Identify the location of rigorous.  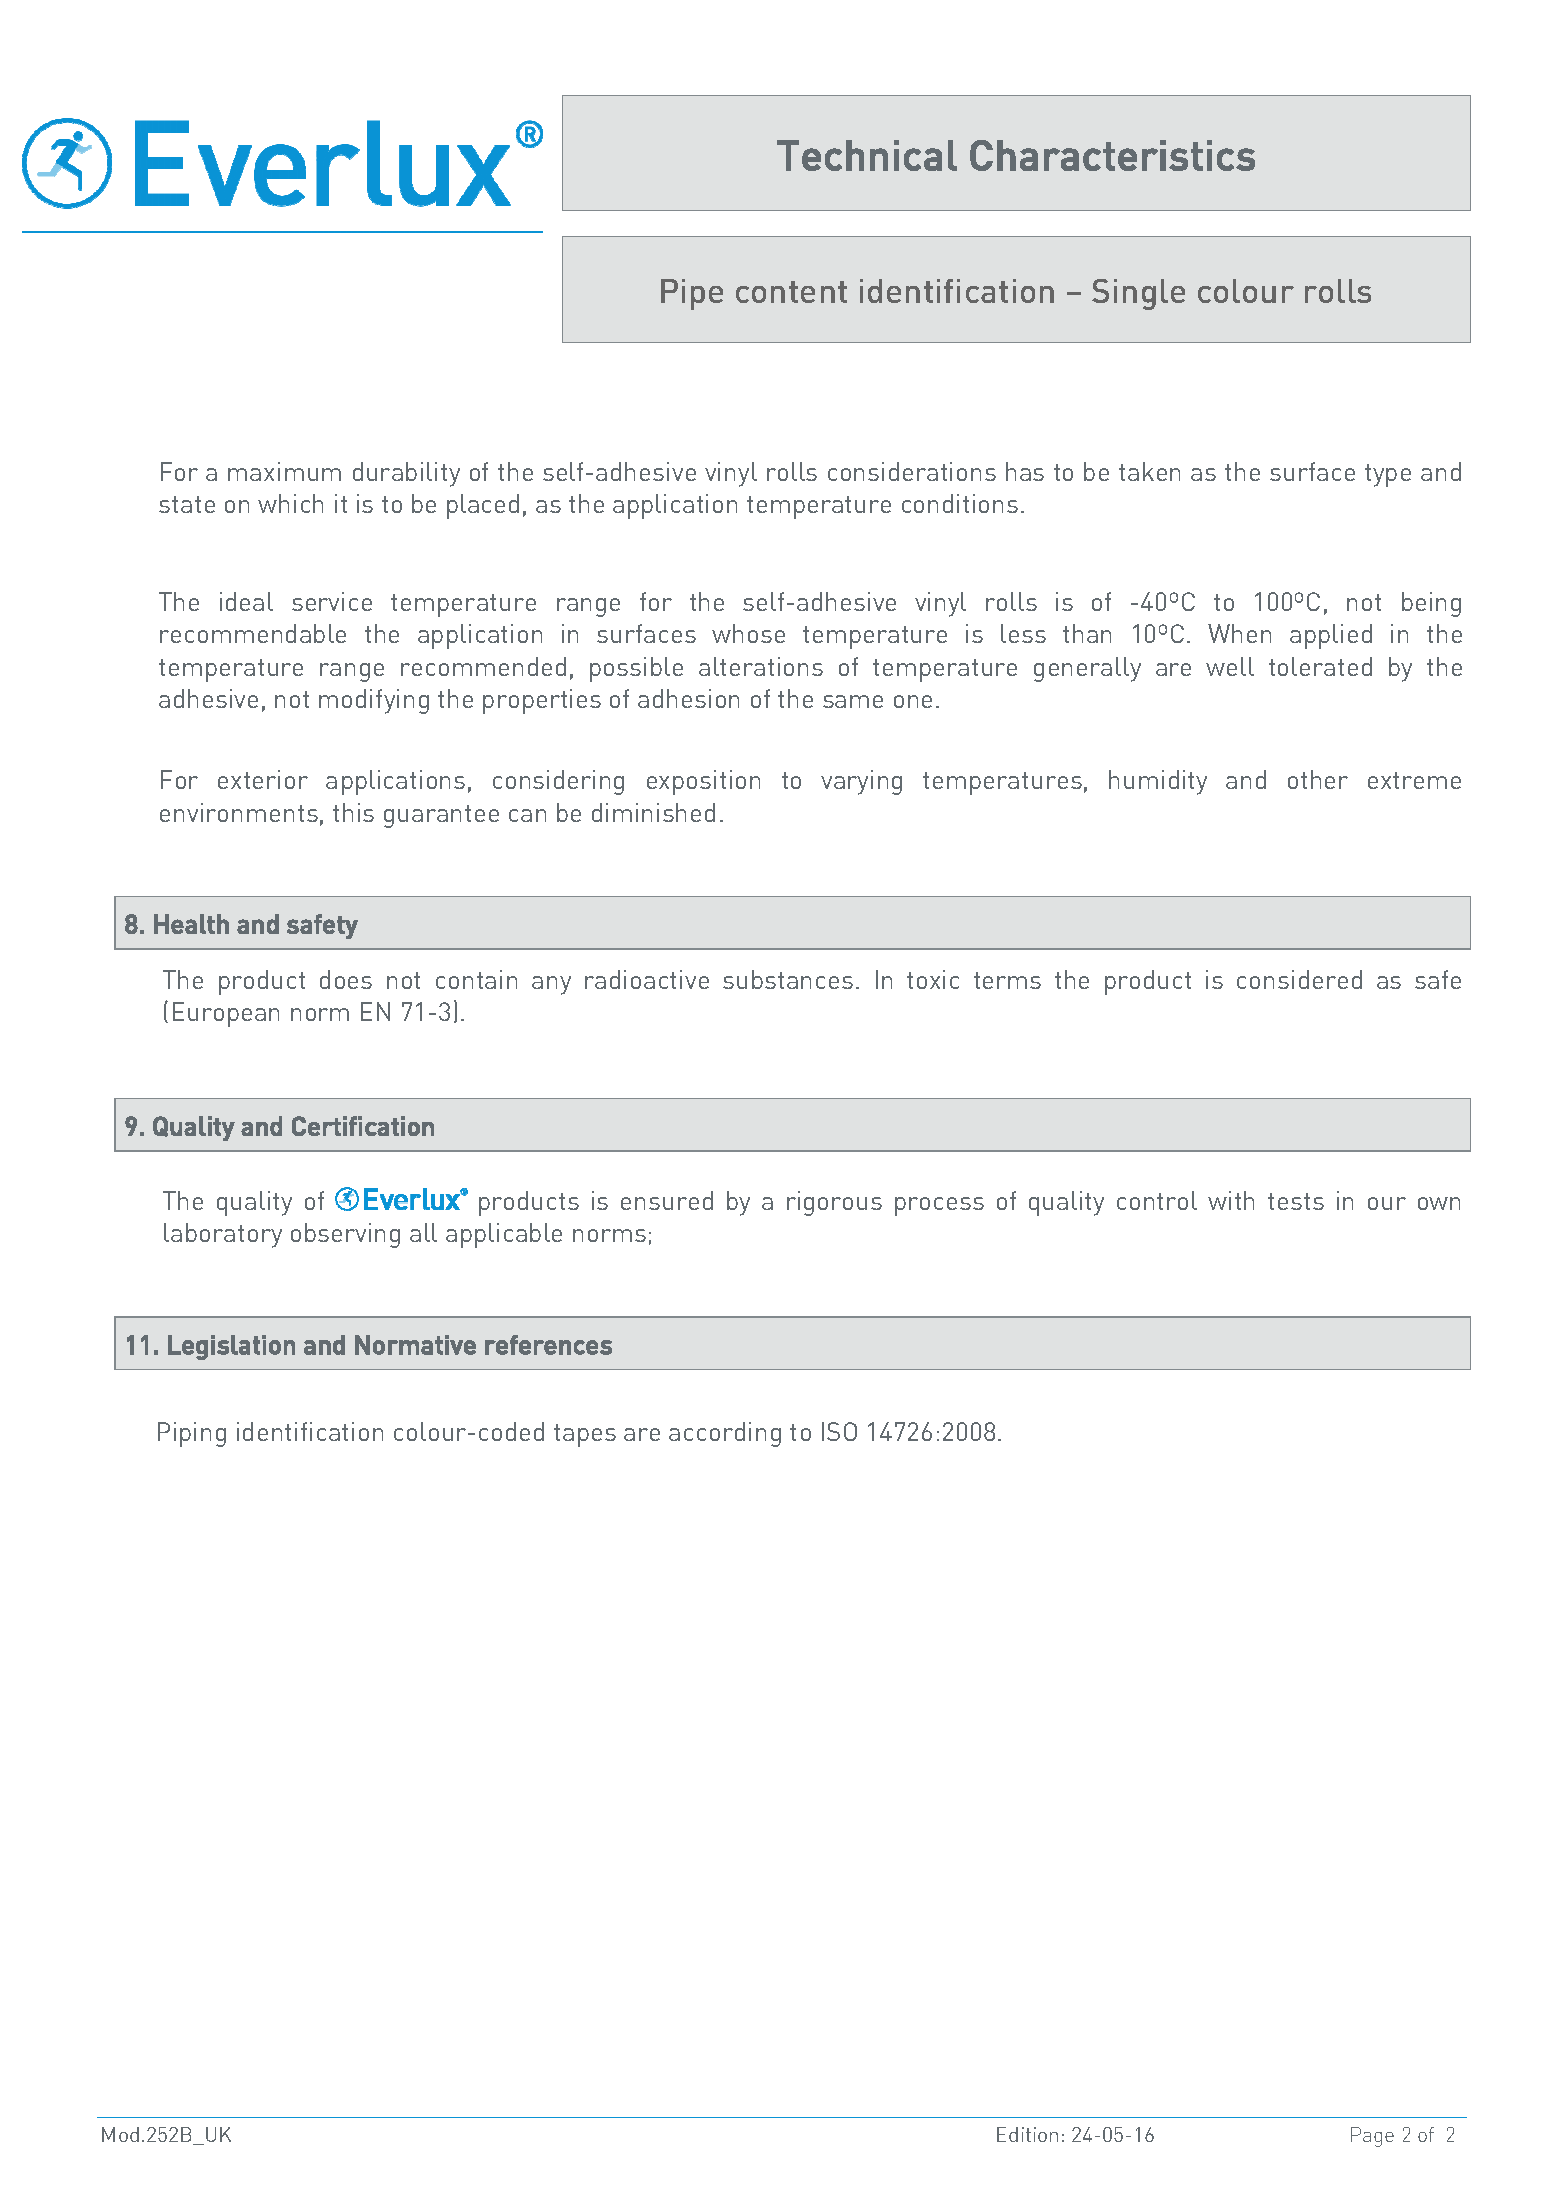
(834, 1203).
